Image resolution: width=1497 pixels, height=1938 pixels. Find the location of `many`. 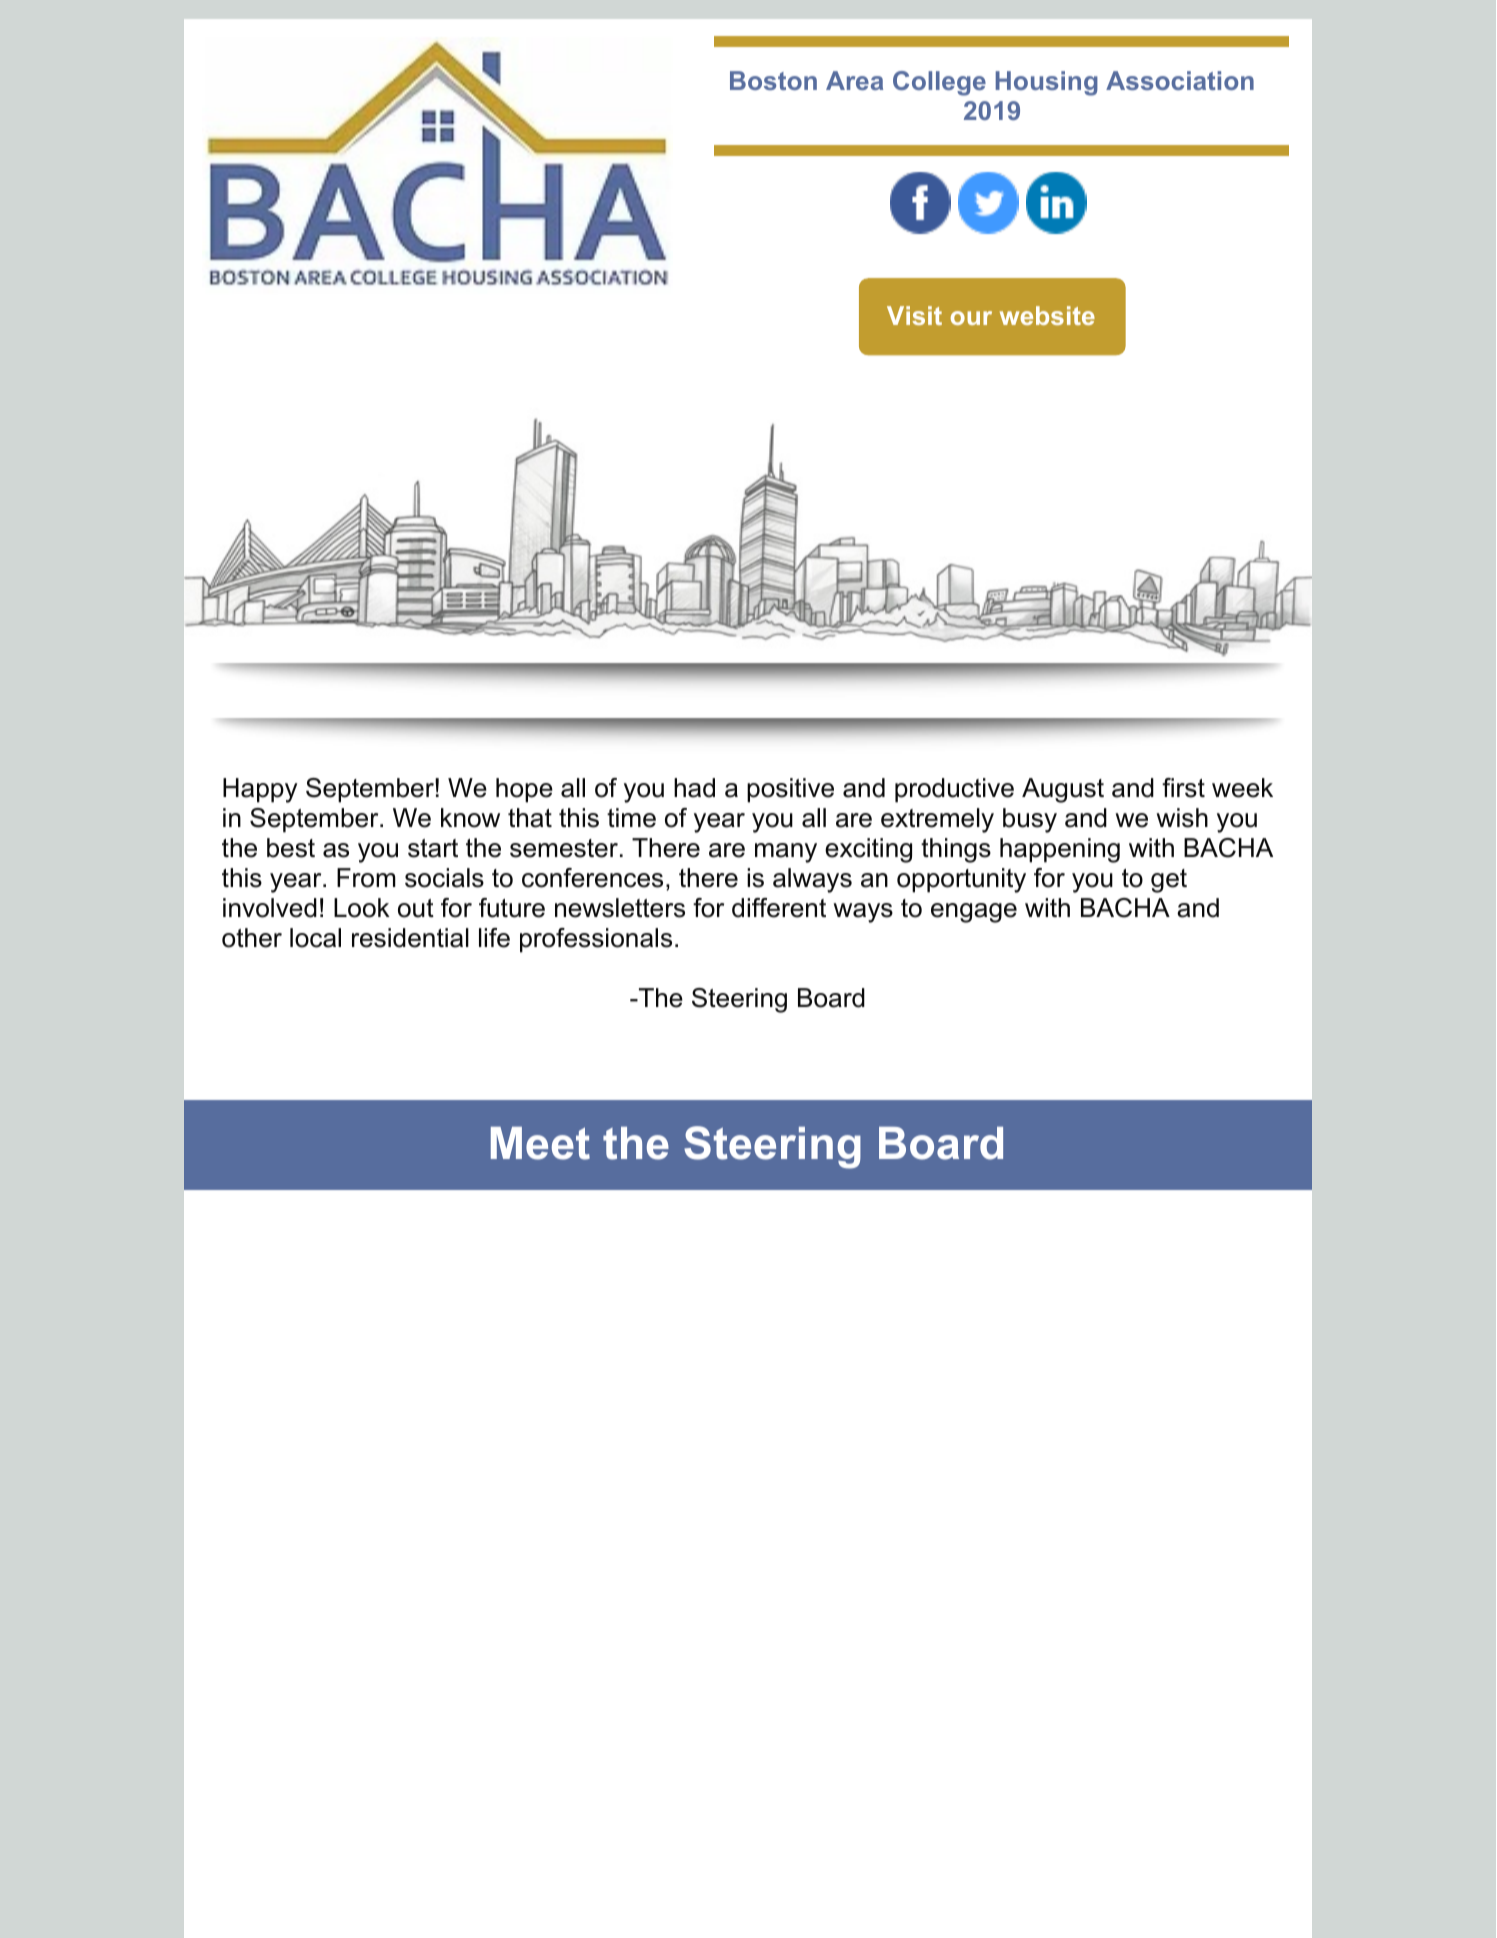

many is located at coordinates (786, 853).
